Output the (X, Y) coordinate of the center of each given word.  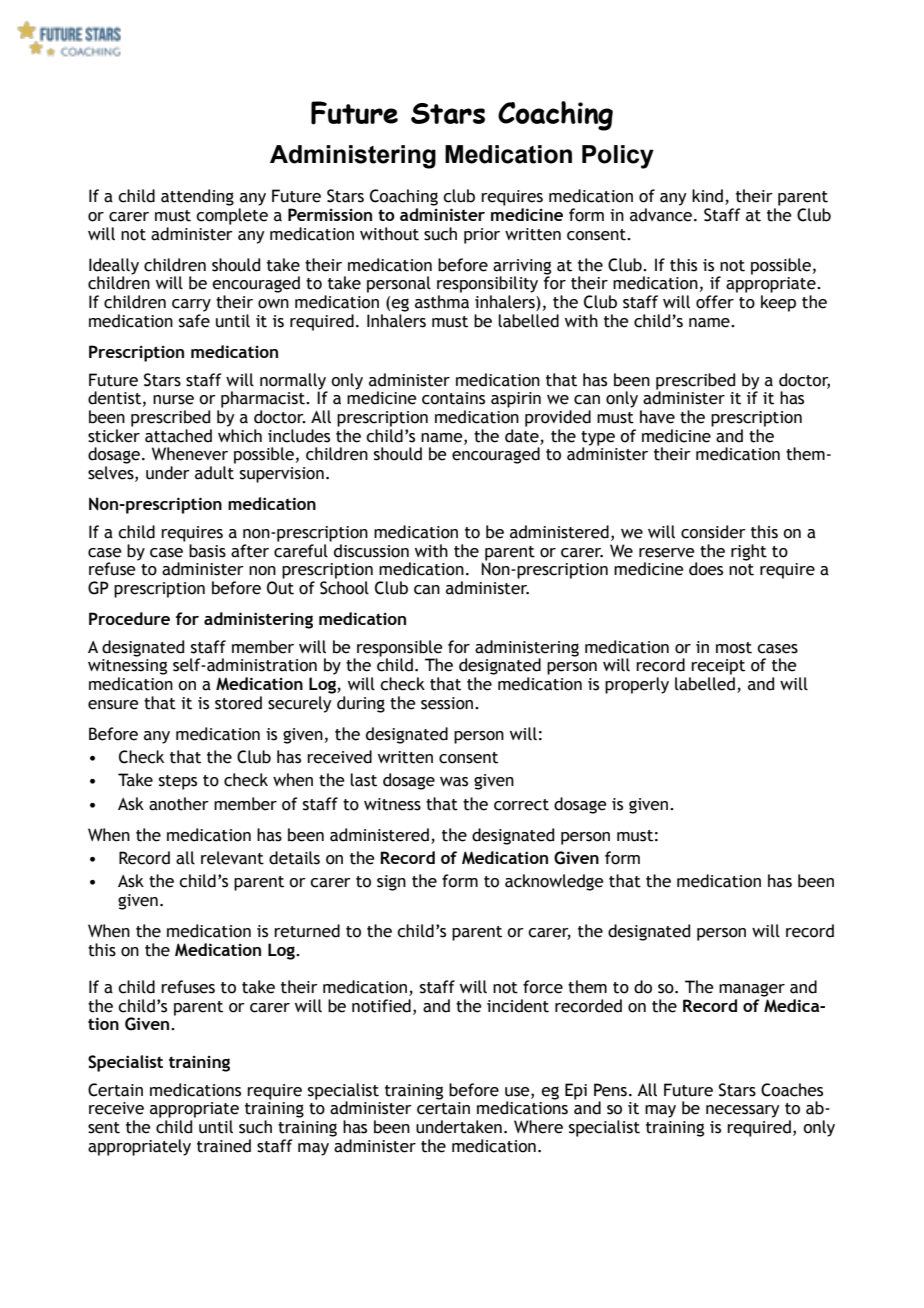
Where (538, 1127)
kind (707, 196)
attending (197, 197)
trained (224, 1146)
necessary (743, 1111)
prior (482, 236)
